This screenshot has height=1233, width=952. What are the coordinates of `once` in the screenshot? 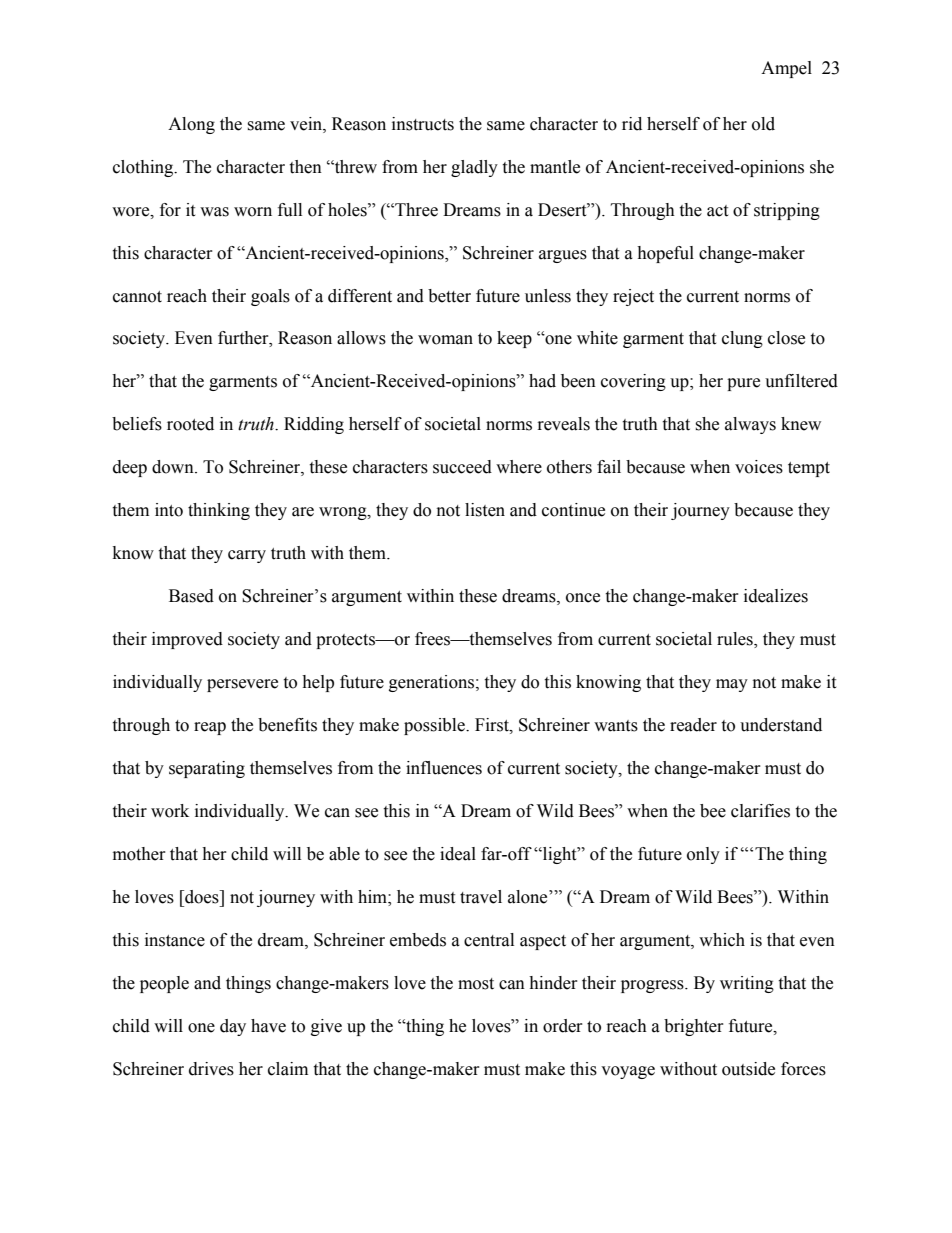 It's located at (583, 598).
